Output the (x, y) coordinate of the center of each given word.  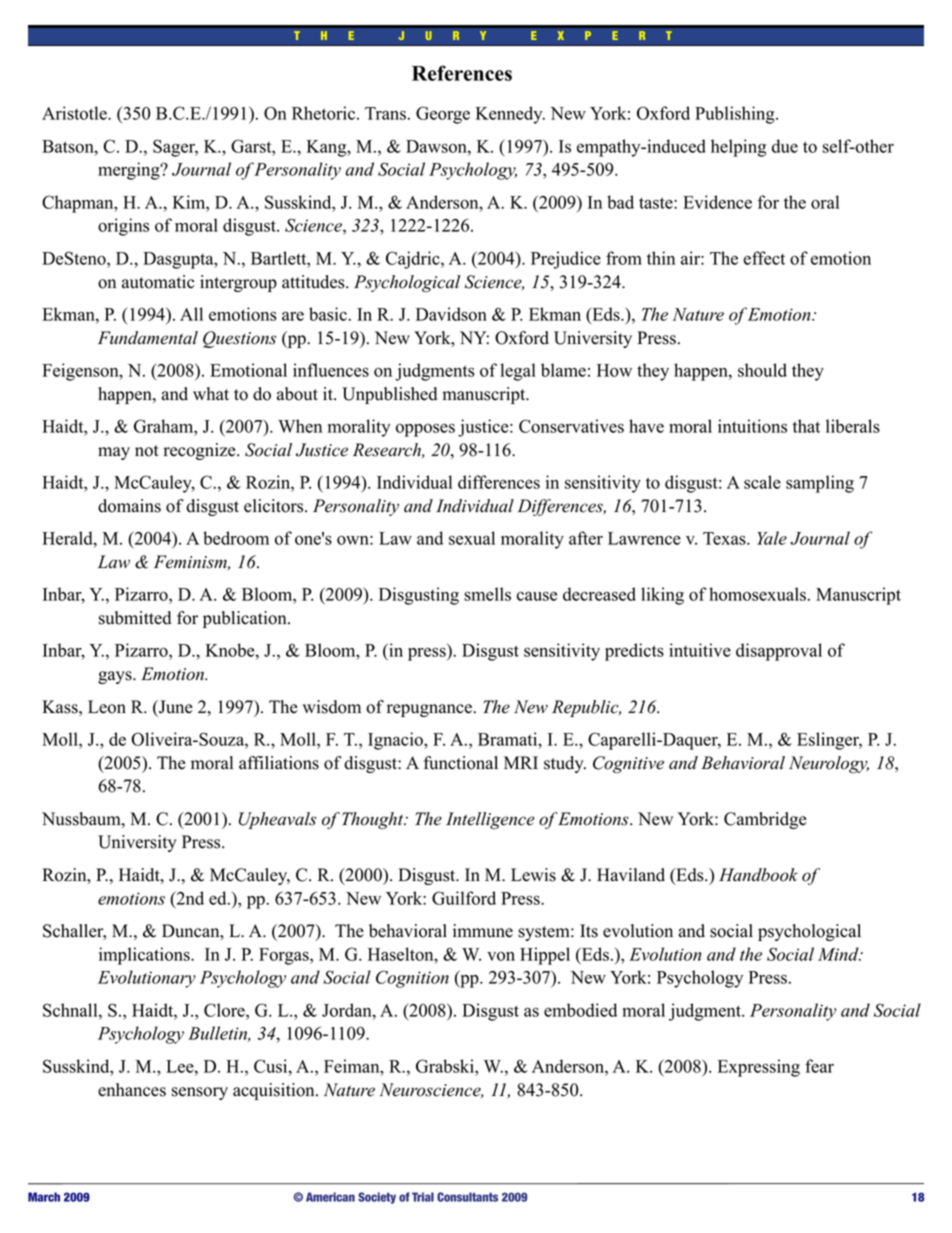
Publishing (736, 115)
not (147, 451)
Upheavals (277, 820)
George (443, 115)
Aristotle (75, 113)
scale (762, 482)
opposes (425, 430)
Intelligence (490, 820)
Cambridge (765, 820)
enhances (132, 1090)
